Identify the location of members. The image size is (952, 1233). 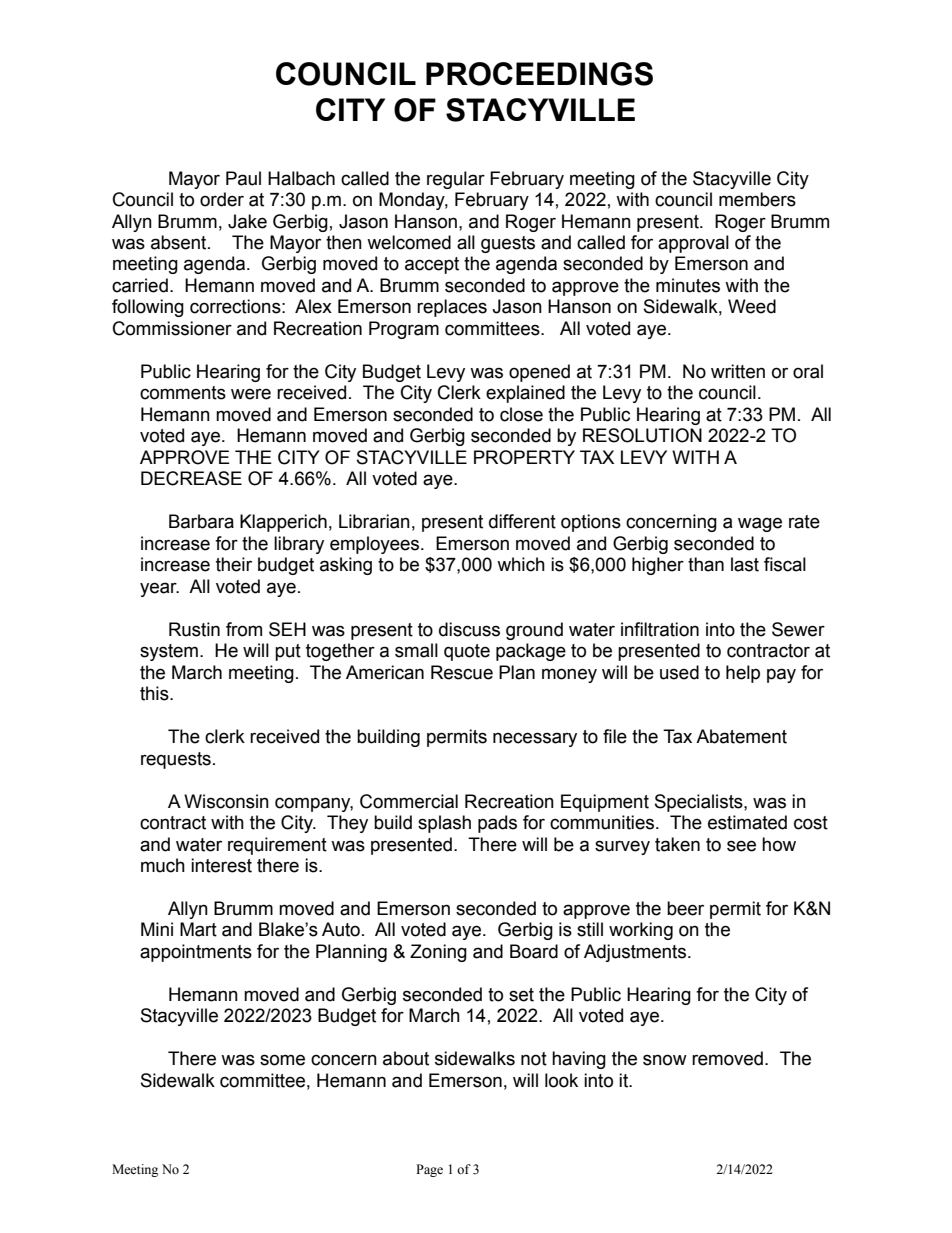
(757, 199).
